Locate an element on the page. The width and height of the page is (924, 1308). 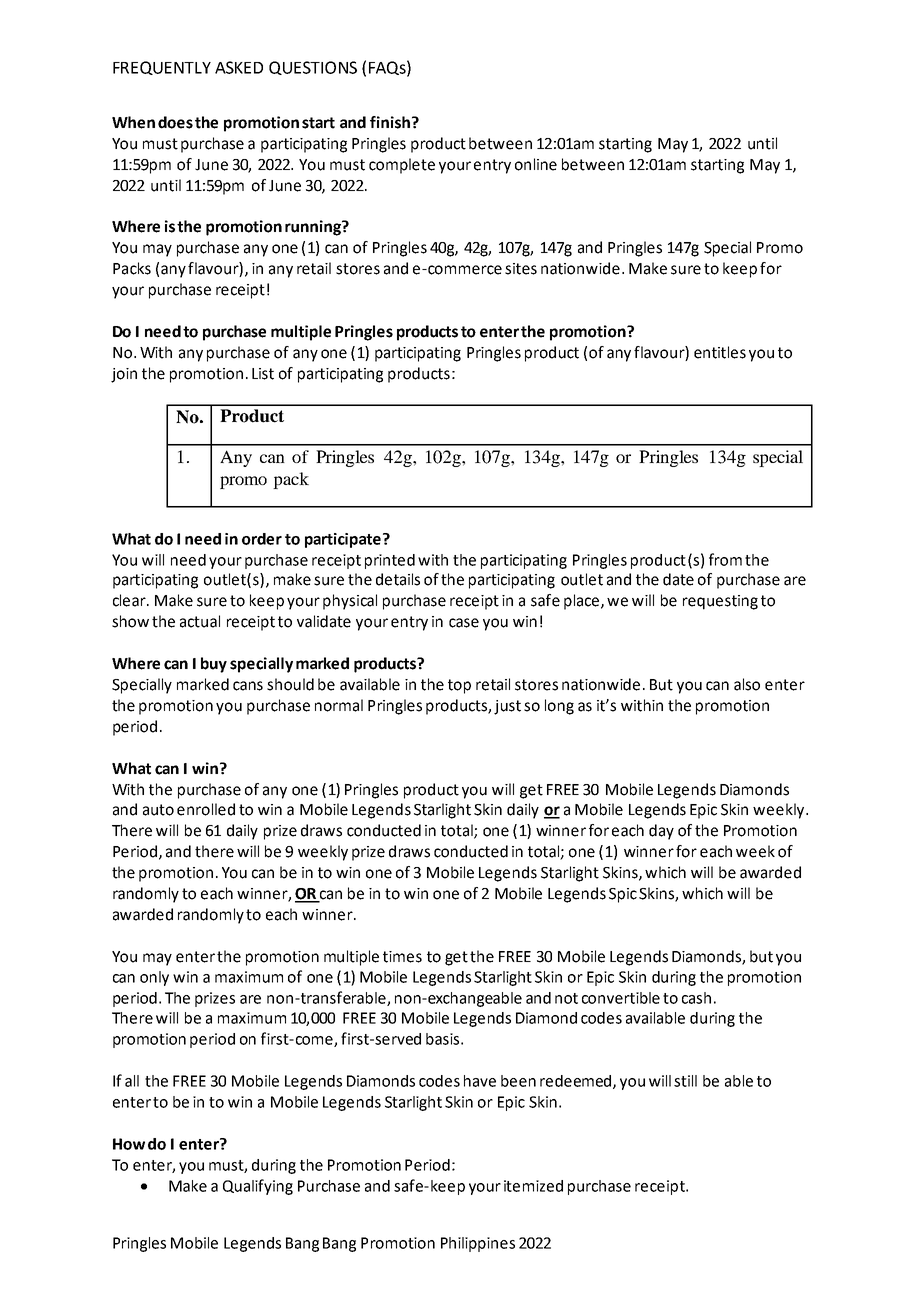
only is located at coordinates (154, 978).
